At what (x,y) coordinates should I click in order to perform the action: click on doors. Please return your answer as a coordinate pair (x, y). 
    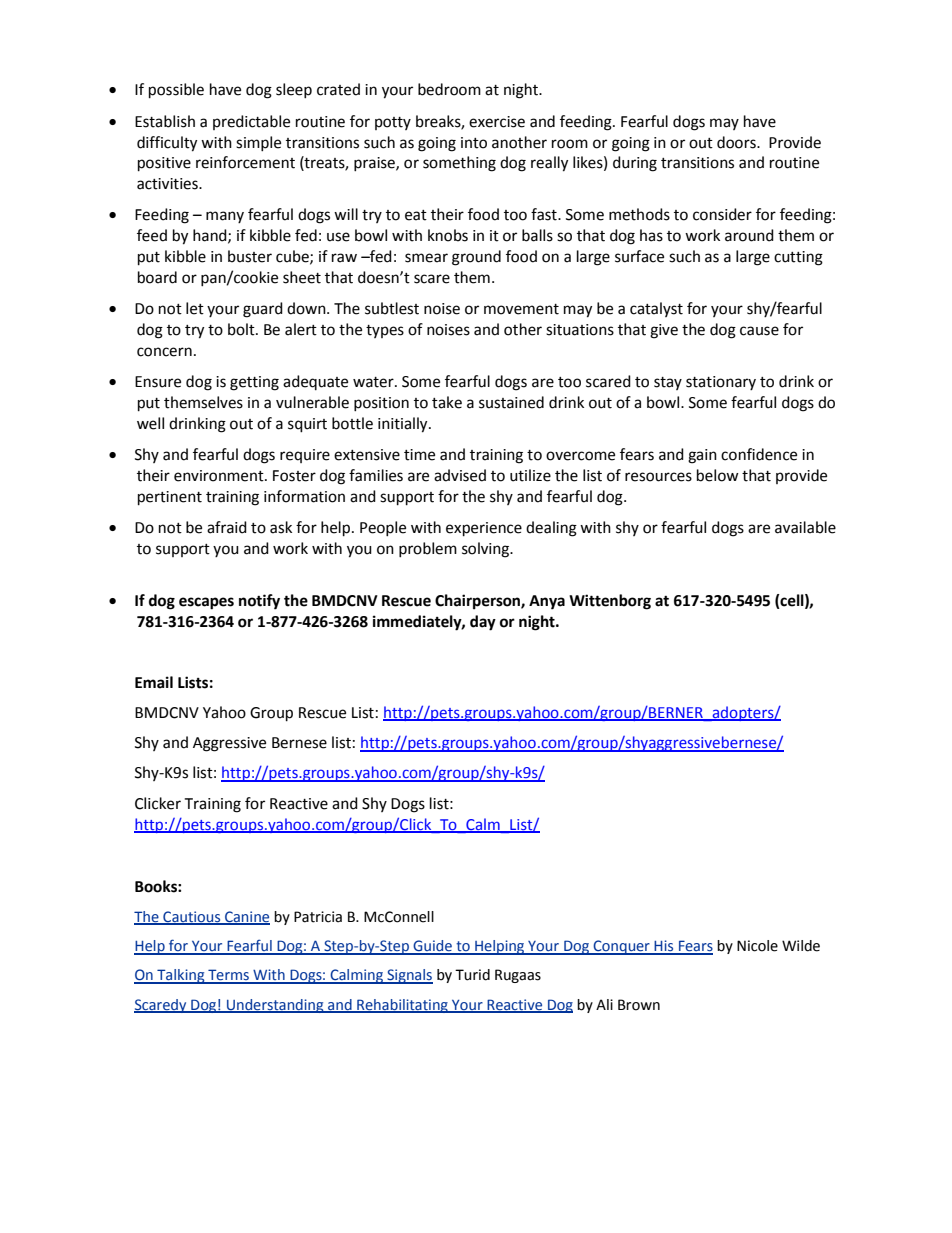
    Looking at the image, I should click on (737, 142).
